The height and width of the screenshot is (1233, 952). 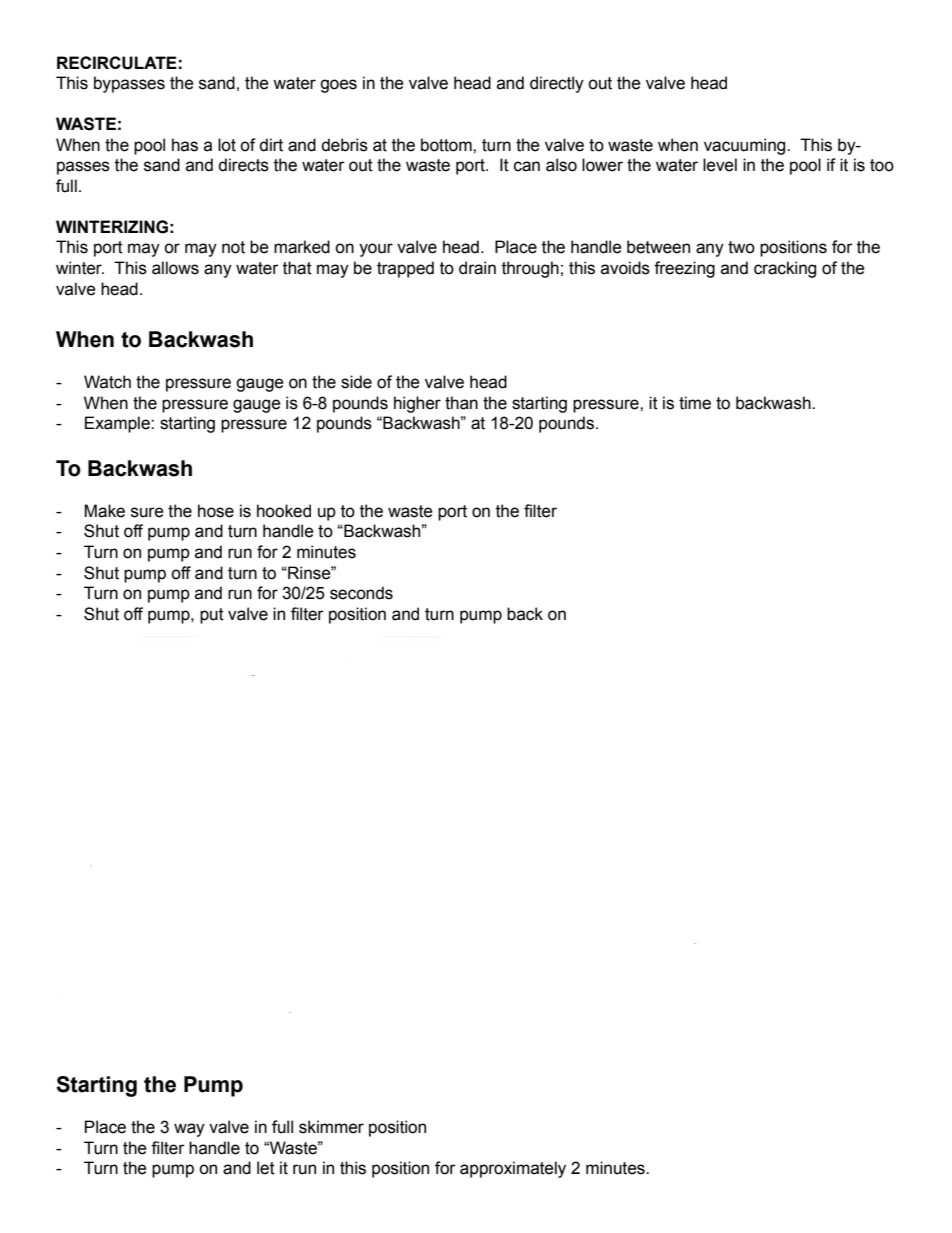 I want to click on seconds, so click(x=361, y=593).
